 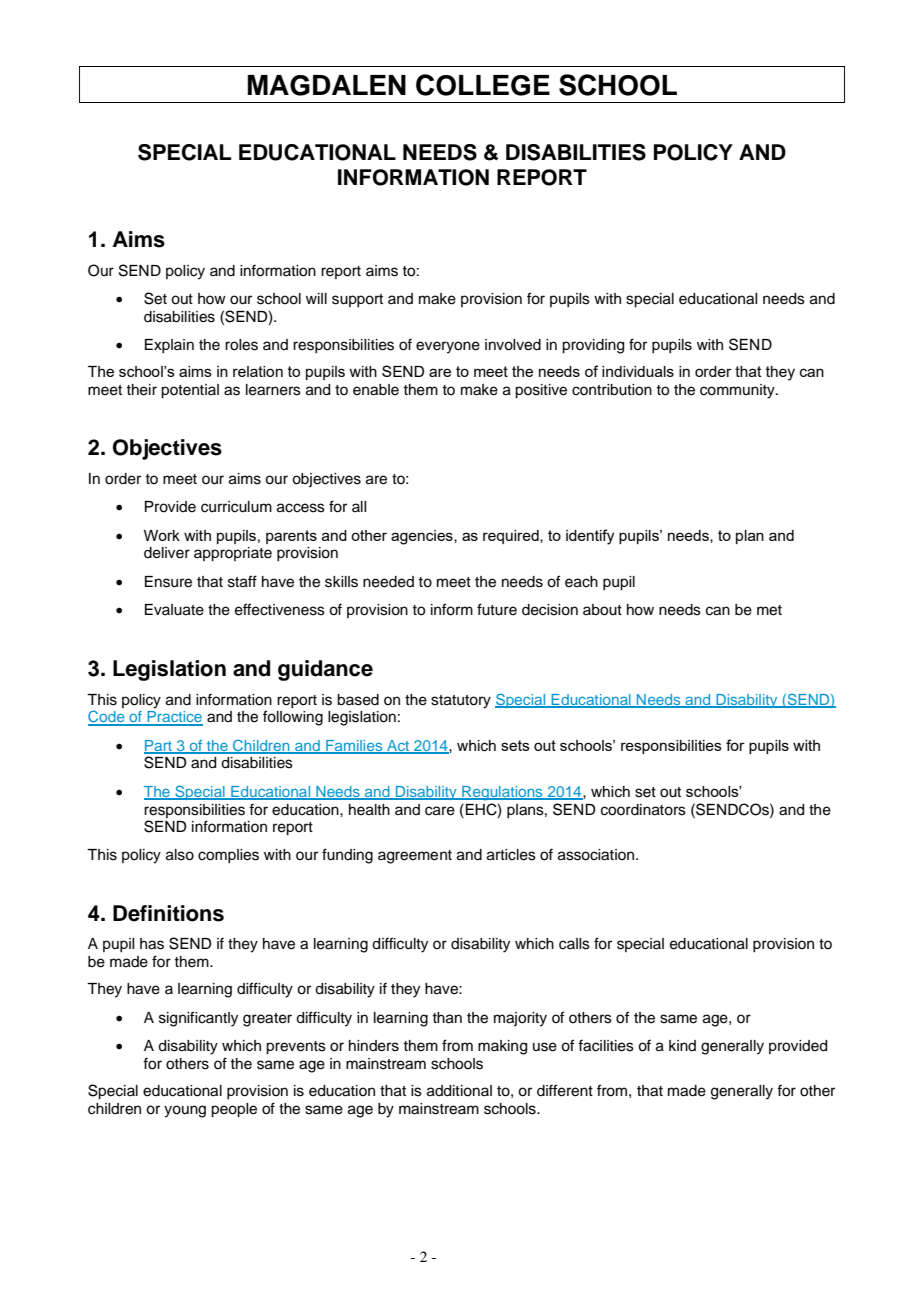 What do you see at coordinates (174, 610) in the screenshot?
I see `Evaluate` at bounding box center [174, 610].
